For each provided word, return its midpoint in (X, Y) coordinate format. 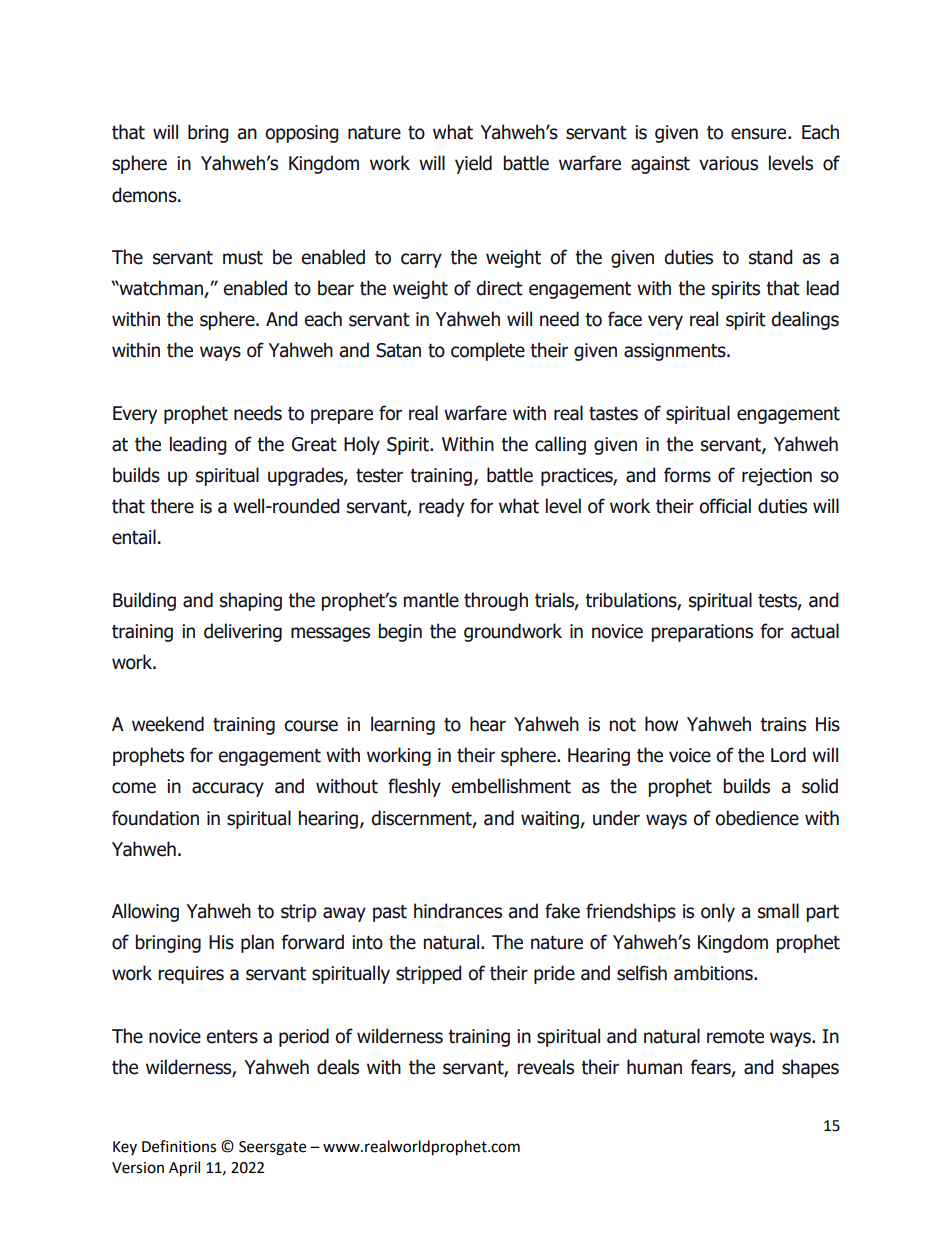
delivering (243, 632)
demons (145, 195)
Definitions (179, 1146)
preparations (702, 633)
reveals (546, 1067)
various (728, 163)
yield (473, 164)
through (496, 601)
